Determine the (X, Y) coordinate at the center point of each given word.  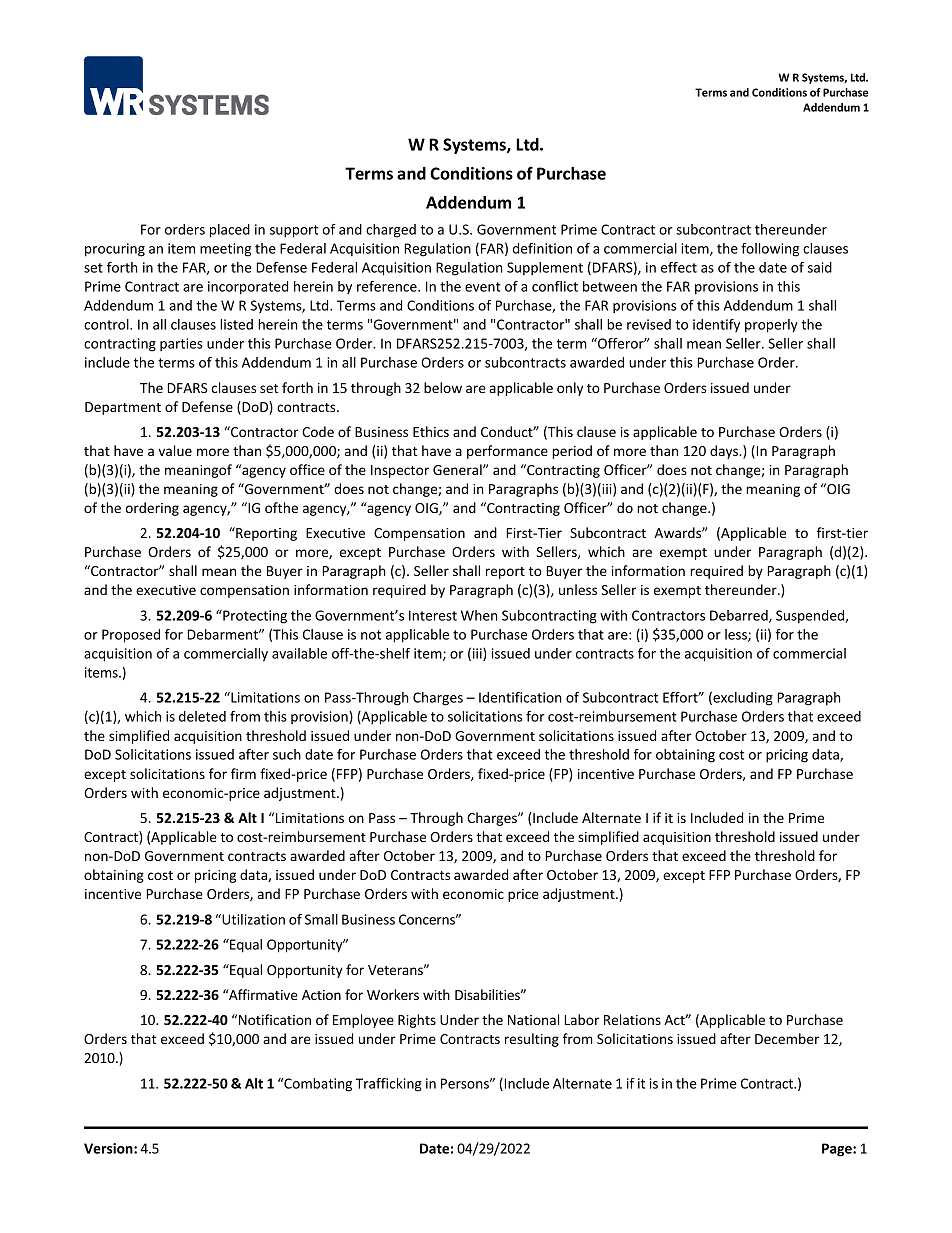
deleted (202, 716)
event (483, 287)
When (479, 615)
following (770, 250)
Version (109, 1148)
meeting (225, 250)
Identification (520, 697)
